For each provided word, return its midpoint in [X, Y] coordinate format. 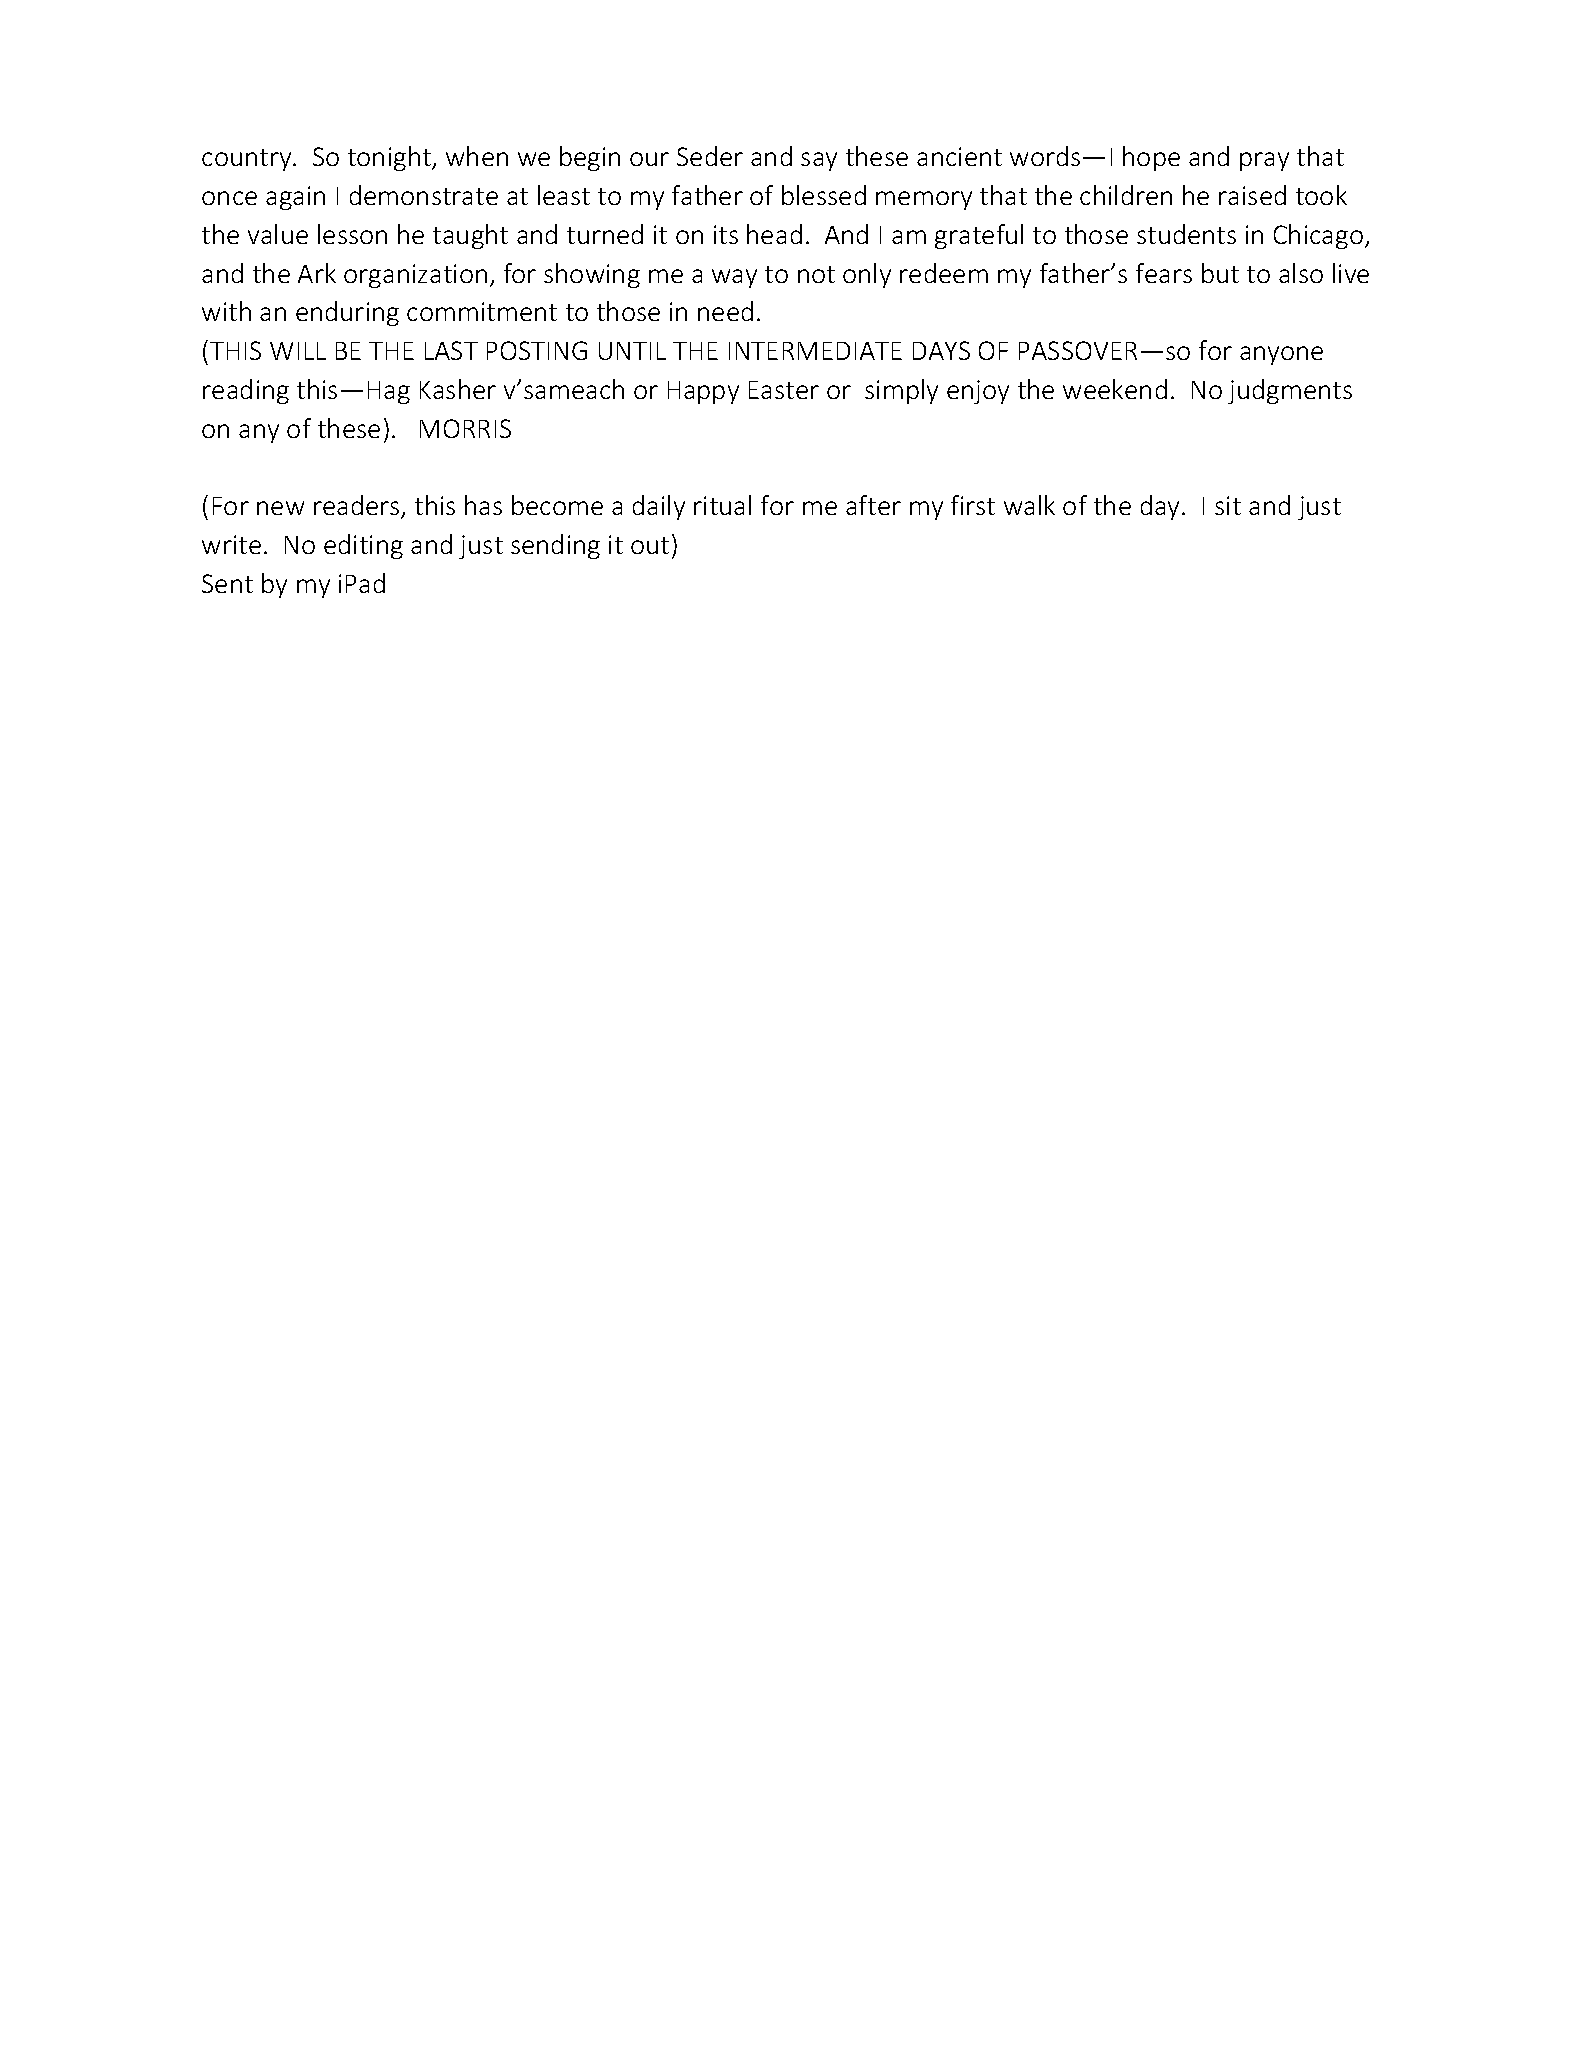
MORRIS [465, 428]
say [819, 161]
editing [363, 546]
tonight [390, 158]
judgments [1290, 391]
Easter [784, 390]
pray [1264, 161]
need [725, 311]
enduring [347, 313]
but [1220, 273]
